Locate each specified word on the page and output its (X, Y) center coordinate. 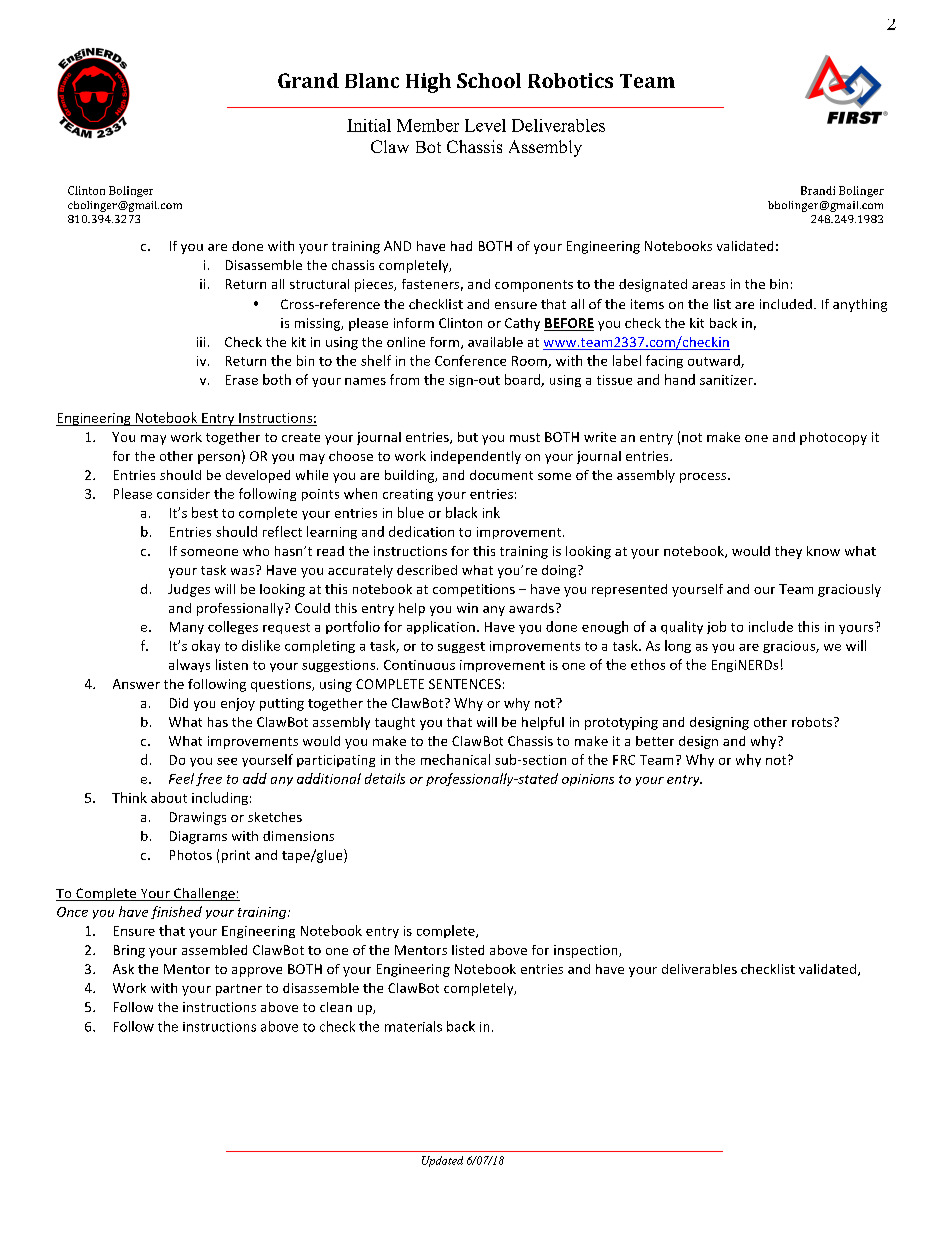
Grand (308, 80)
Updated (442, 1161)
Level (485, 125)
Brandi (818, 190)
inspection (587, 951)
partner (239, 990)
